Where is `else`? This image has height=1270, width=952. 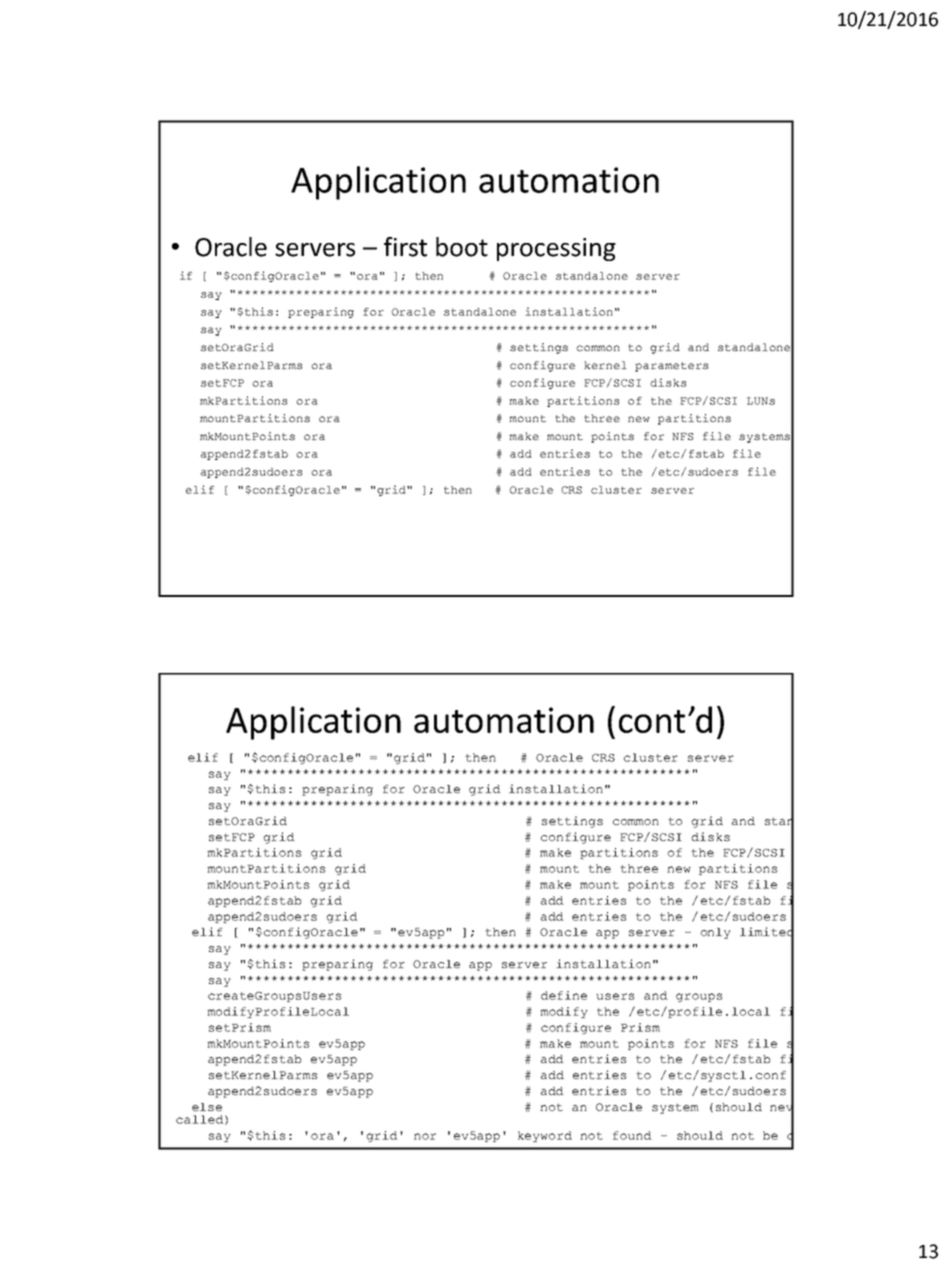 else is located at coordinates (207, 1107).
